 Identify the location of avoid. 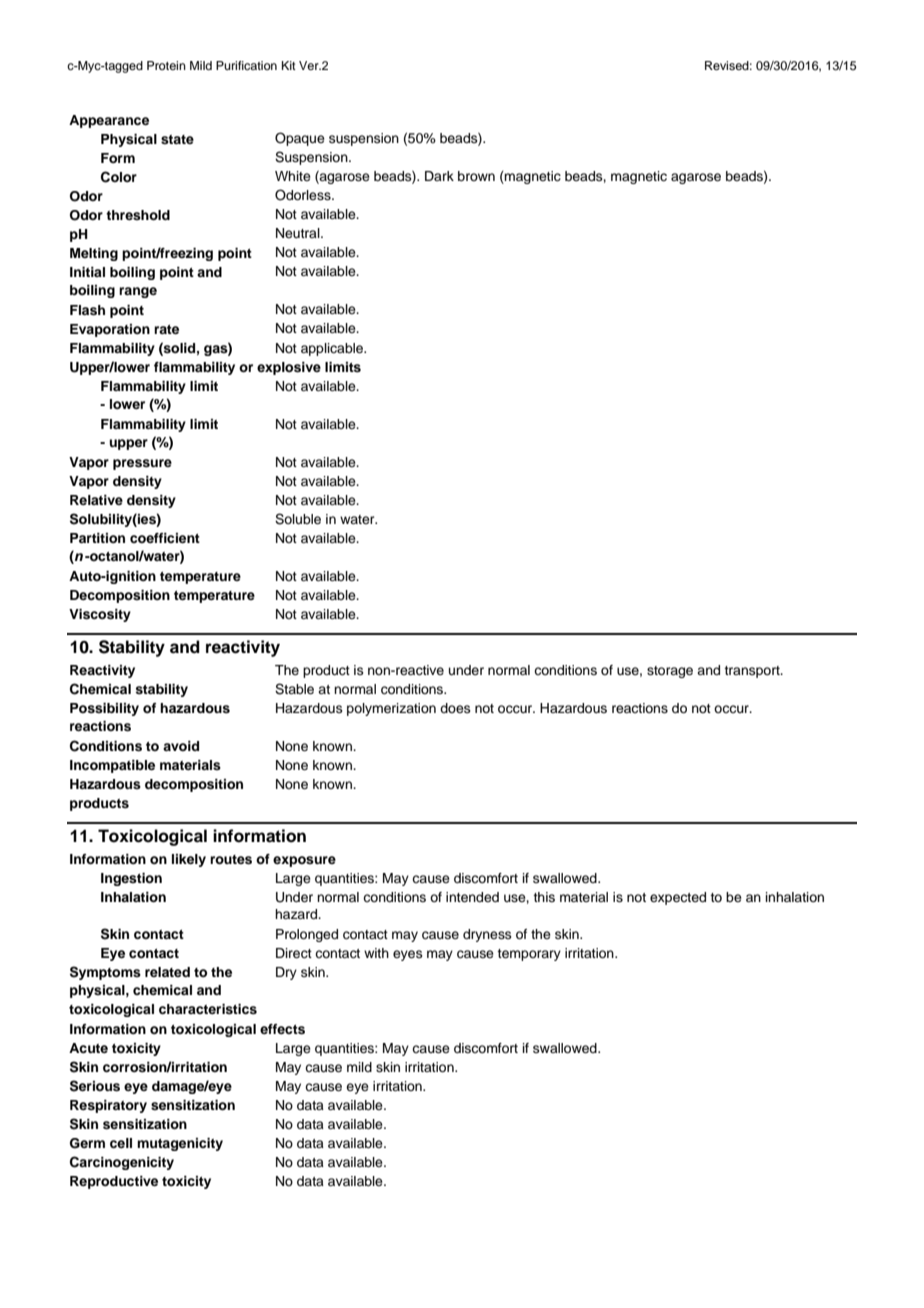
(181, 746).
